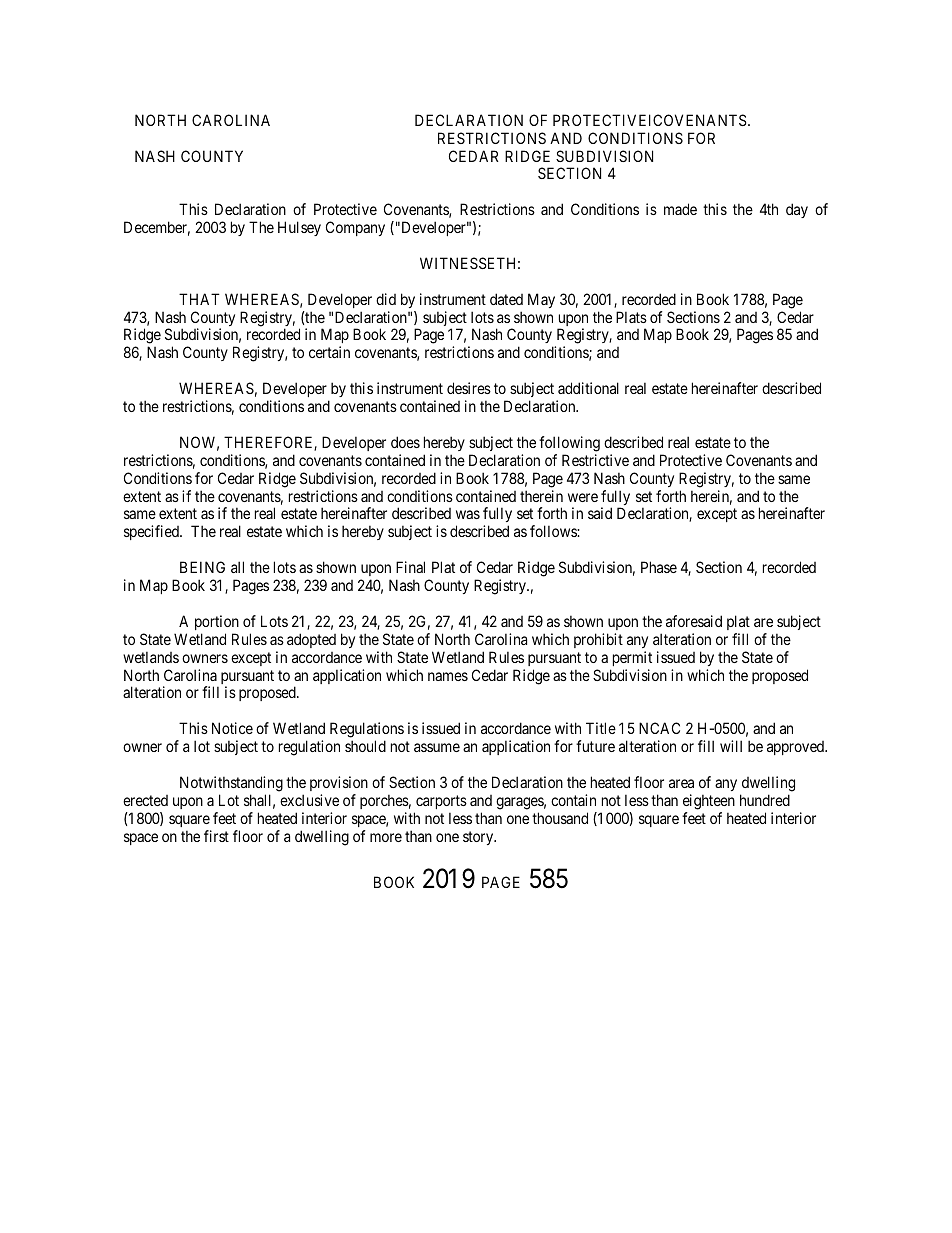  I want to click on eighteen, so click(709, 802).
